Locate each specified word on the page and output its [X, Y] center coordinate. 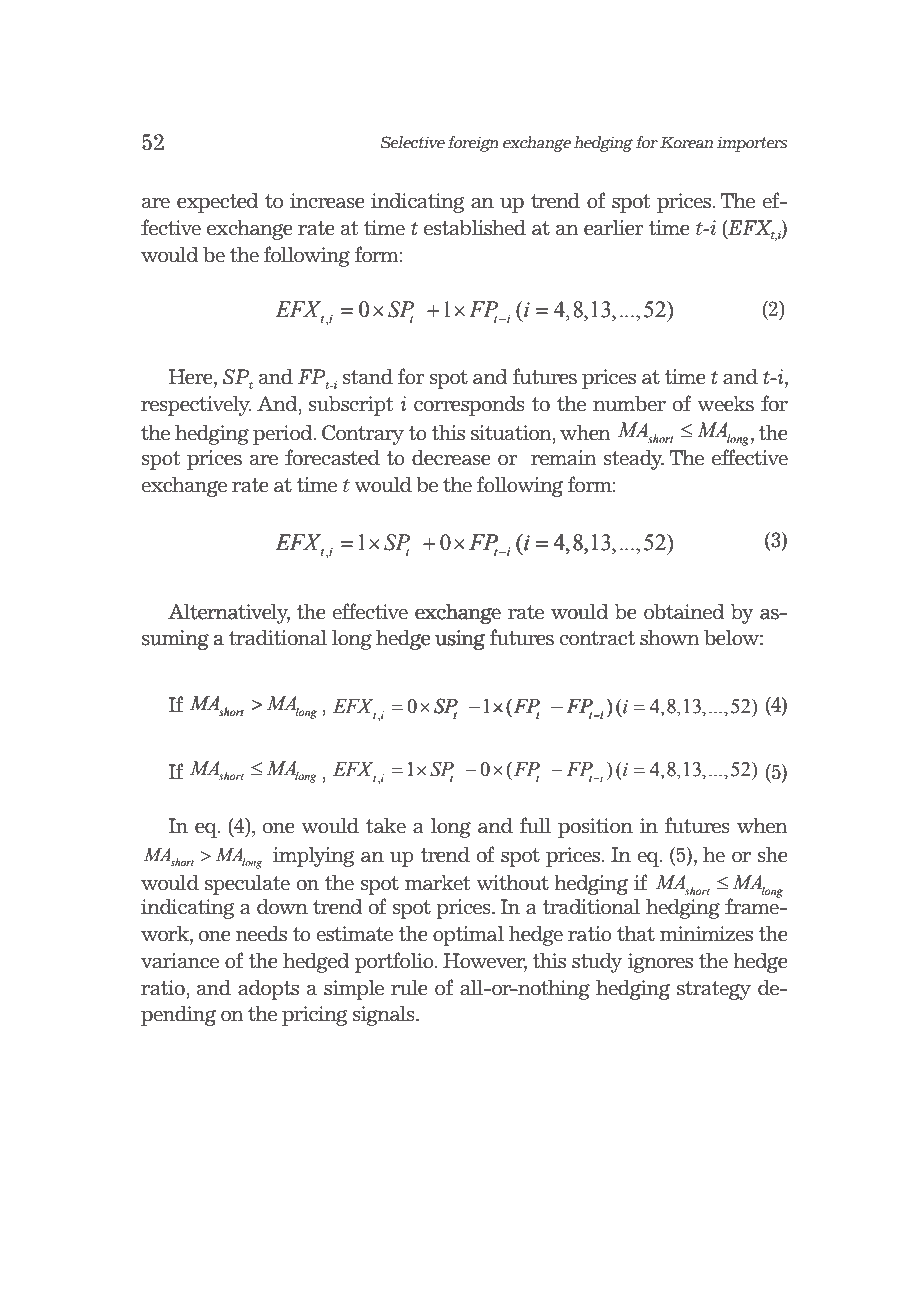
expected [218, 203]
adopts [268, 990]
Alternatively [229, 614]
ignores [660, 963]
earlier [614, 228]
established [475, 228]
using [460, 640]
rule [409, 988]
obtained [684, 612]
